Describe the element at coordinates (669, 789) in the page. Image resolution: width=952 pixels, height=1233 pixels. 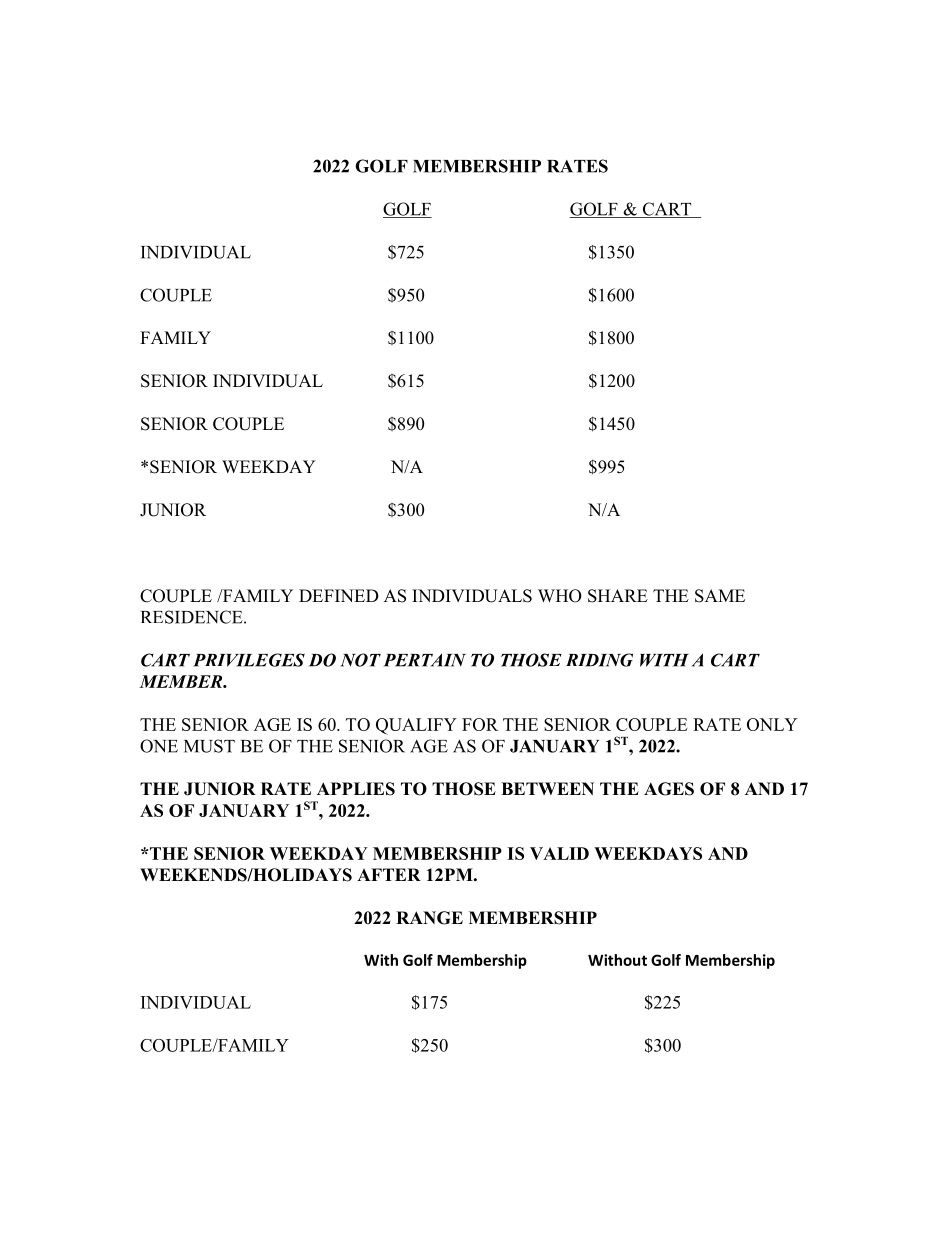
I see `AGES` at that location.
